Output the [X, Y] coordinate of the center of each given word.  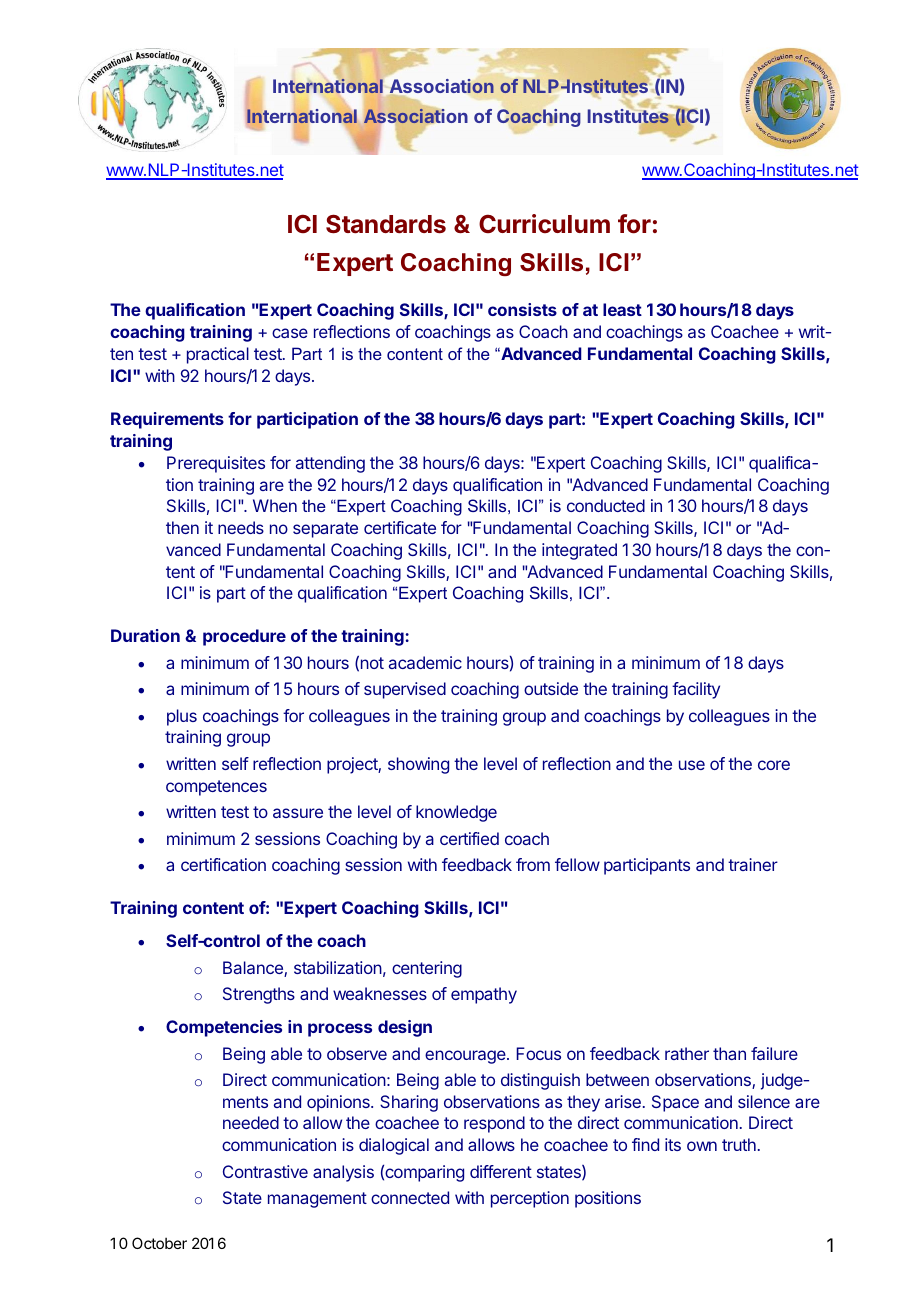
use [692, 765]
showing [418, 765]
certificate [400, 527]
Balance [254, 969]
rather [687, 1053]
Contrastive [265, 1171]
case [290, 333]
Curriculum [544, 223]
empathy [484, 995]
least [622, 309]
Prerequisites [216, 464]
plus [182, 717]
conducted [606, 505]
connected [410, 1197]
